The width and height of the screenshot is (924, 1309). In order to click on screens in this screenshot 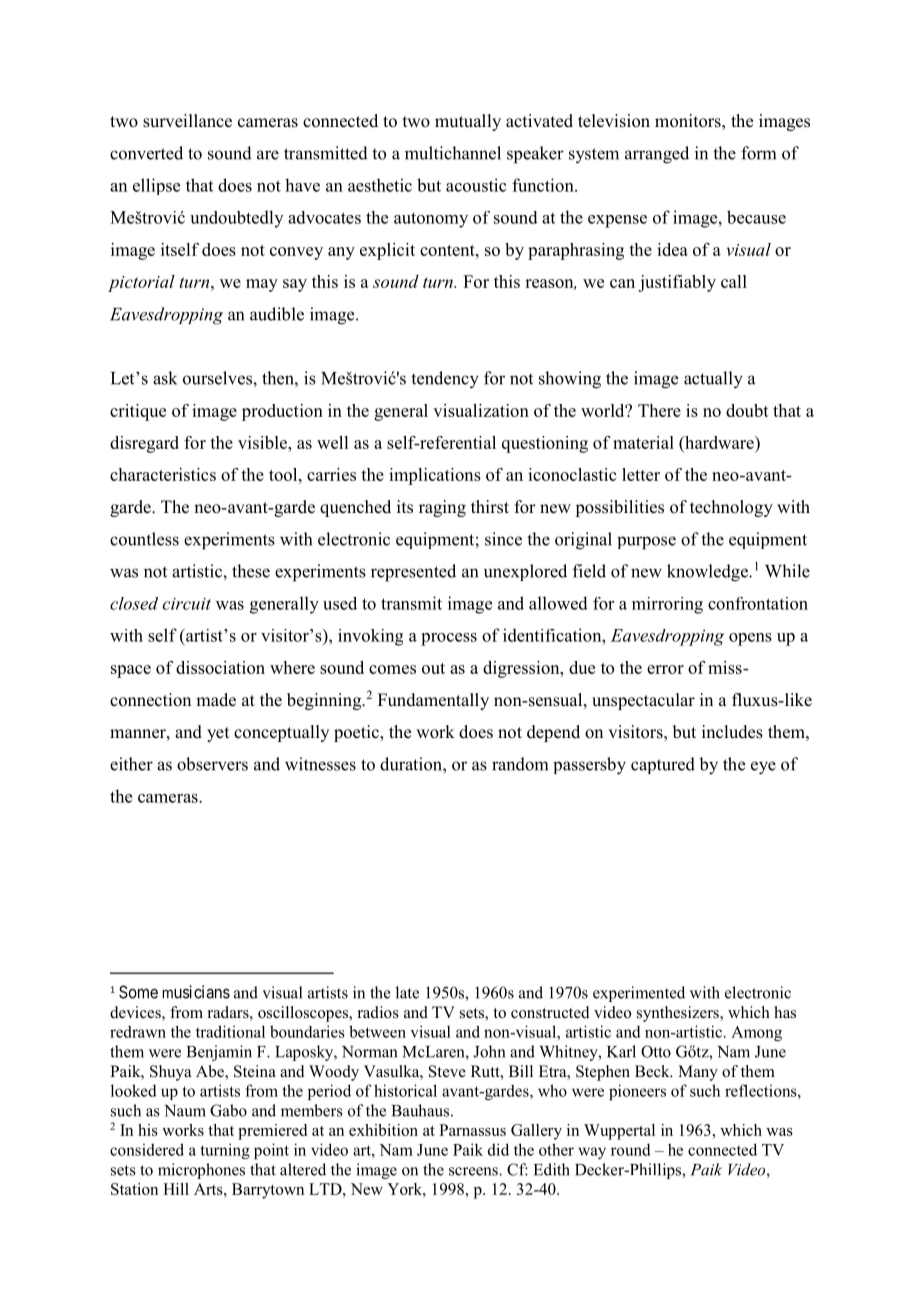, I will do `click(474, 1171)`.
